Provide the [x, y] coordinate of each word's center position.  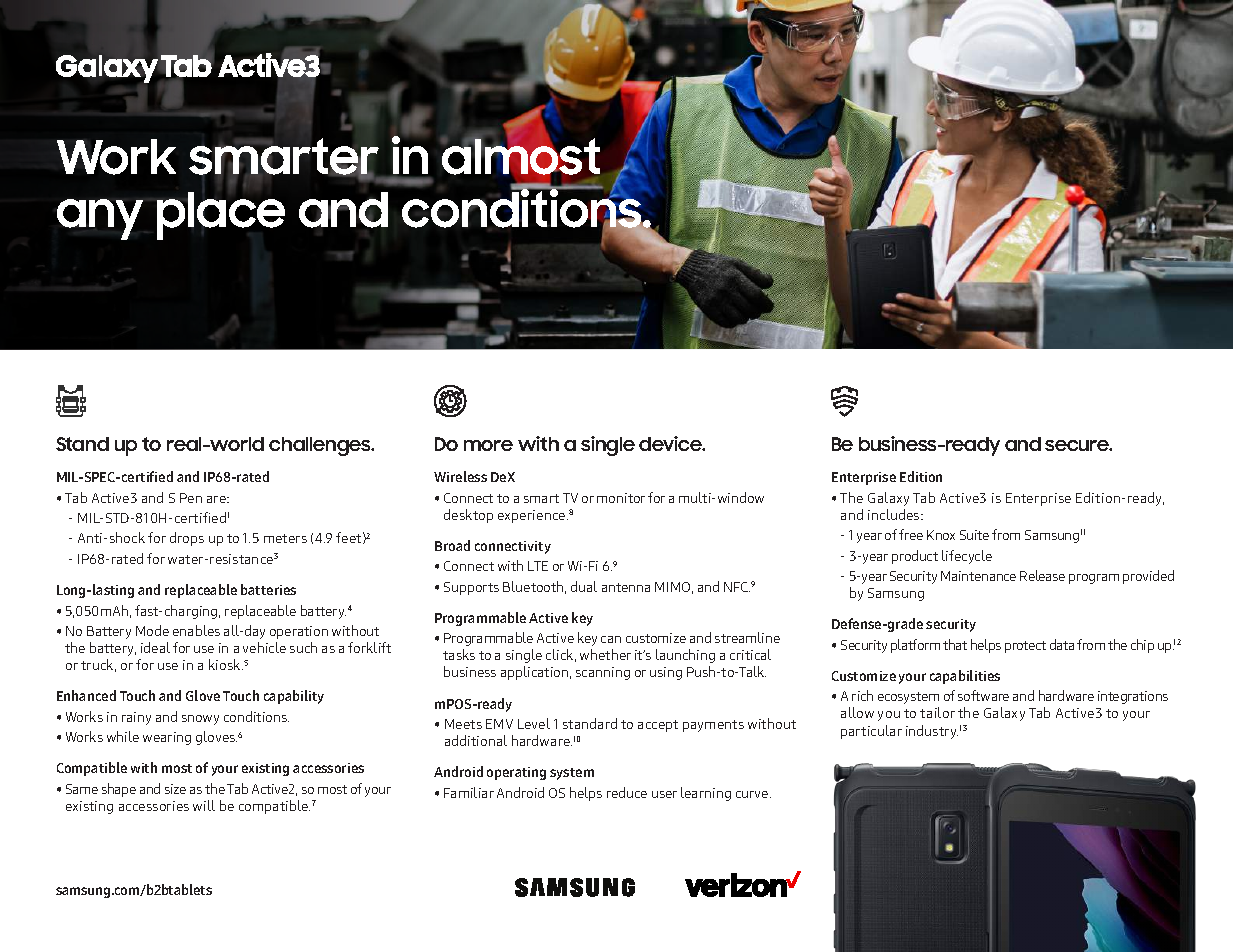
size [175, 789]
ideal [155, 647]
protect [1025, 647]
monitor [621, 498]
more [488, 445]
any [100, 219]
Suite [974, 535]
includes [895, 514]
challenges [321, 446]
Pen [191, 498]
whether [605, 654]
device [671, 443]
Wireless [460, 476]
